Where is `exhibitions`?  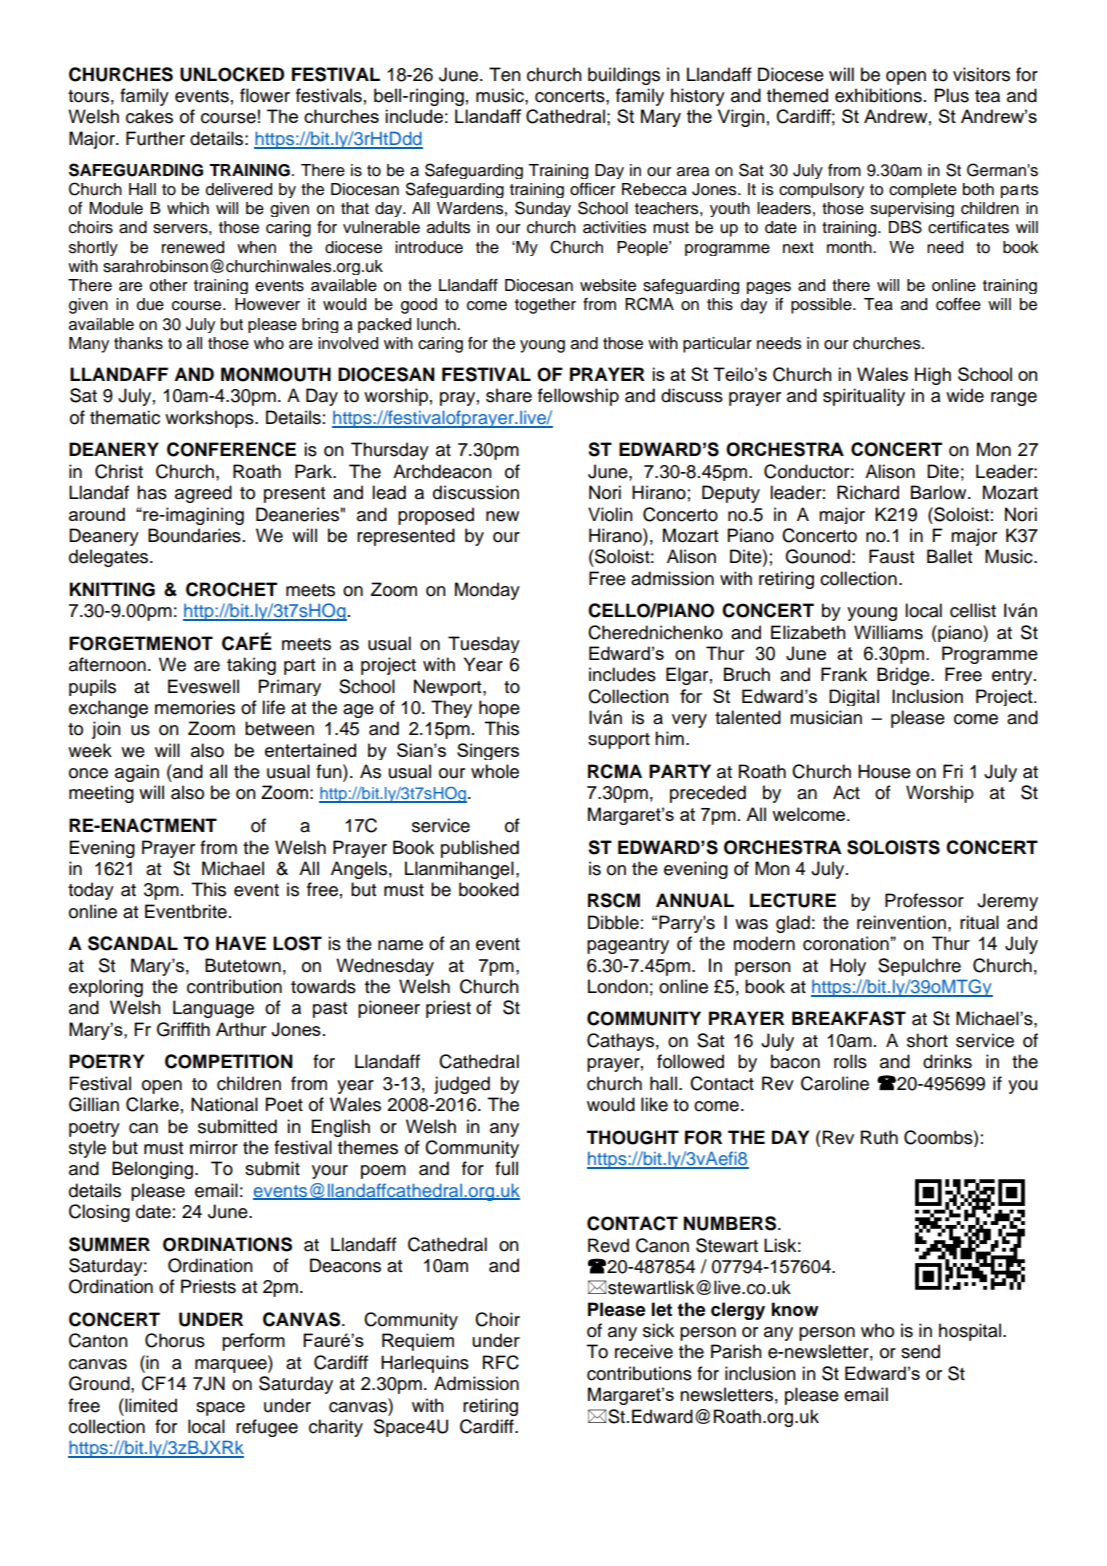
exhibitions is located at coordinates (878, 95).
